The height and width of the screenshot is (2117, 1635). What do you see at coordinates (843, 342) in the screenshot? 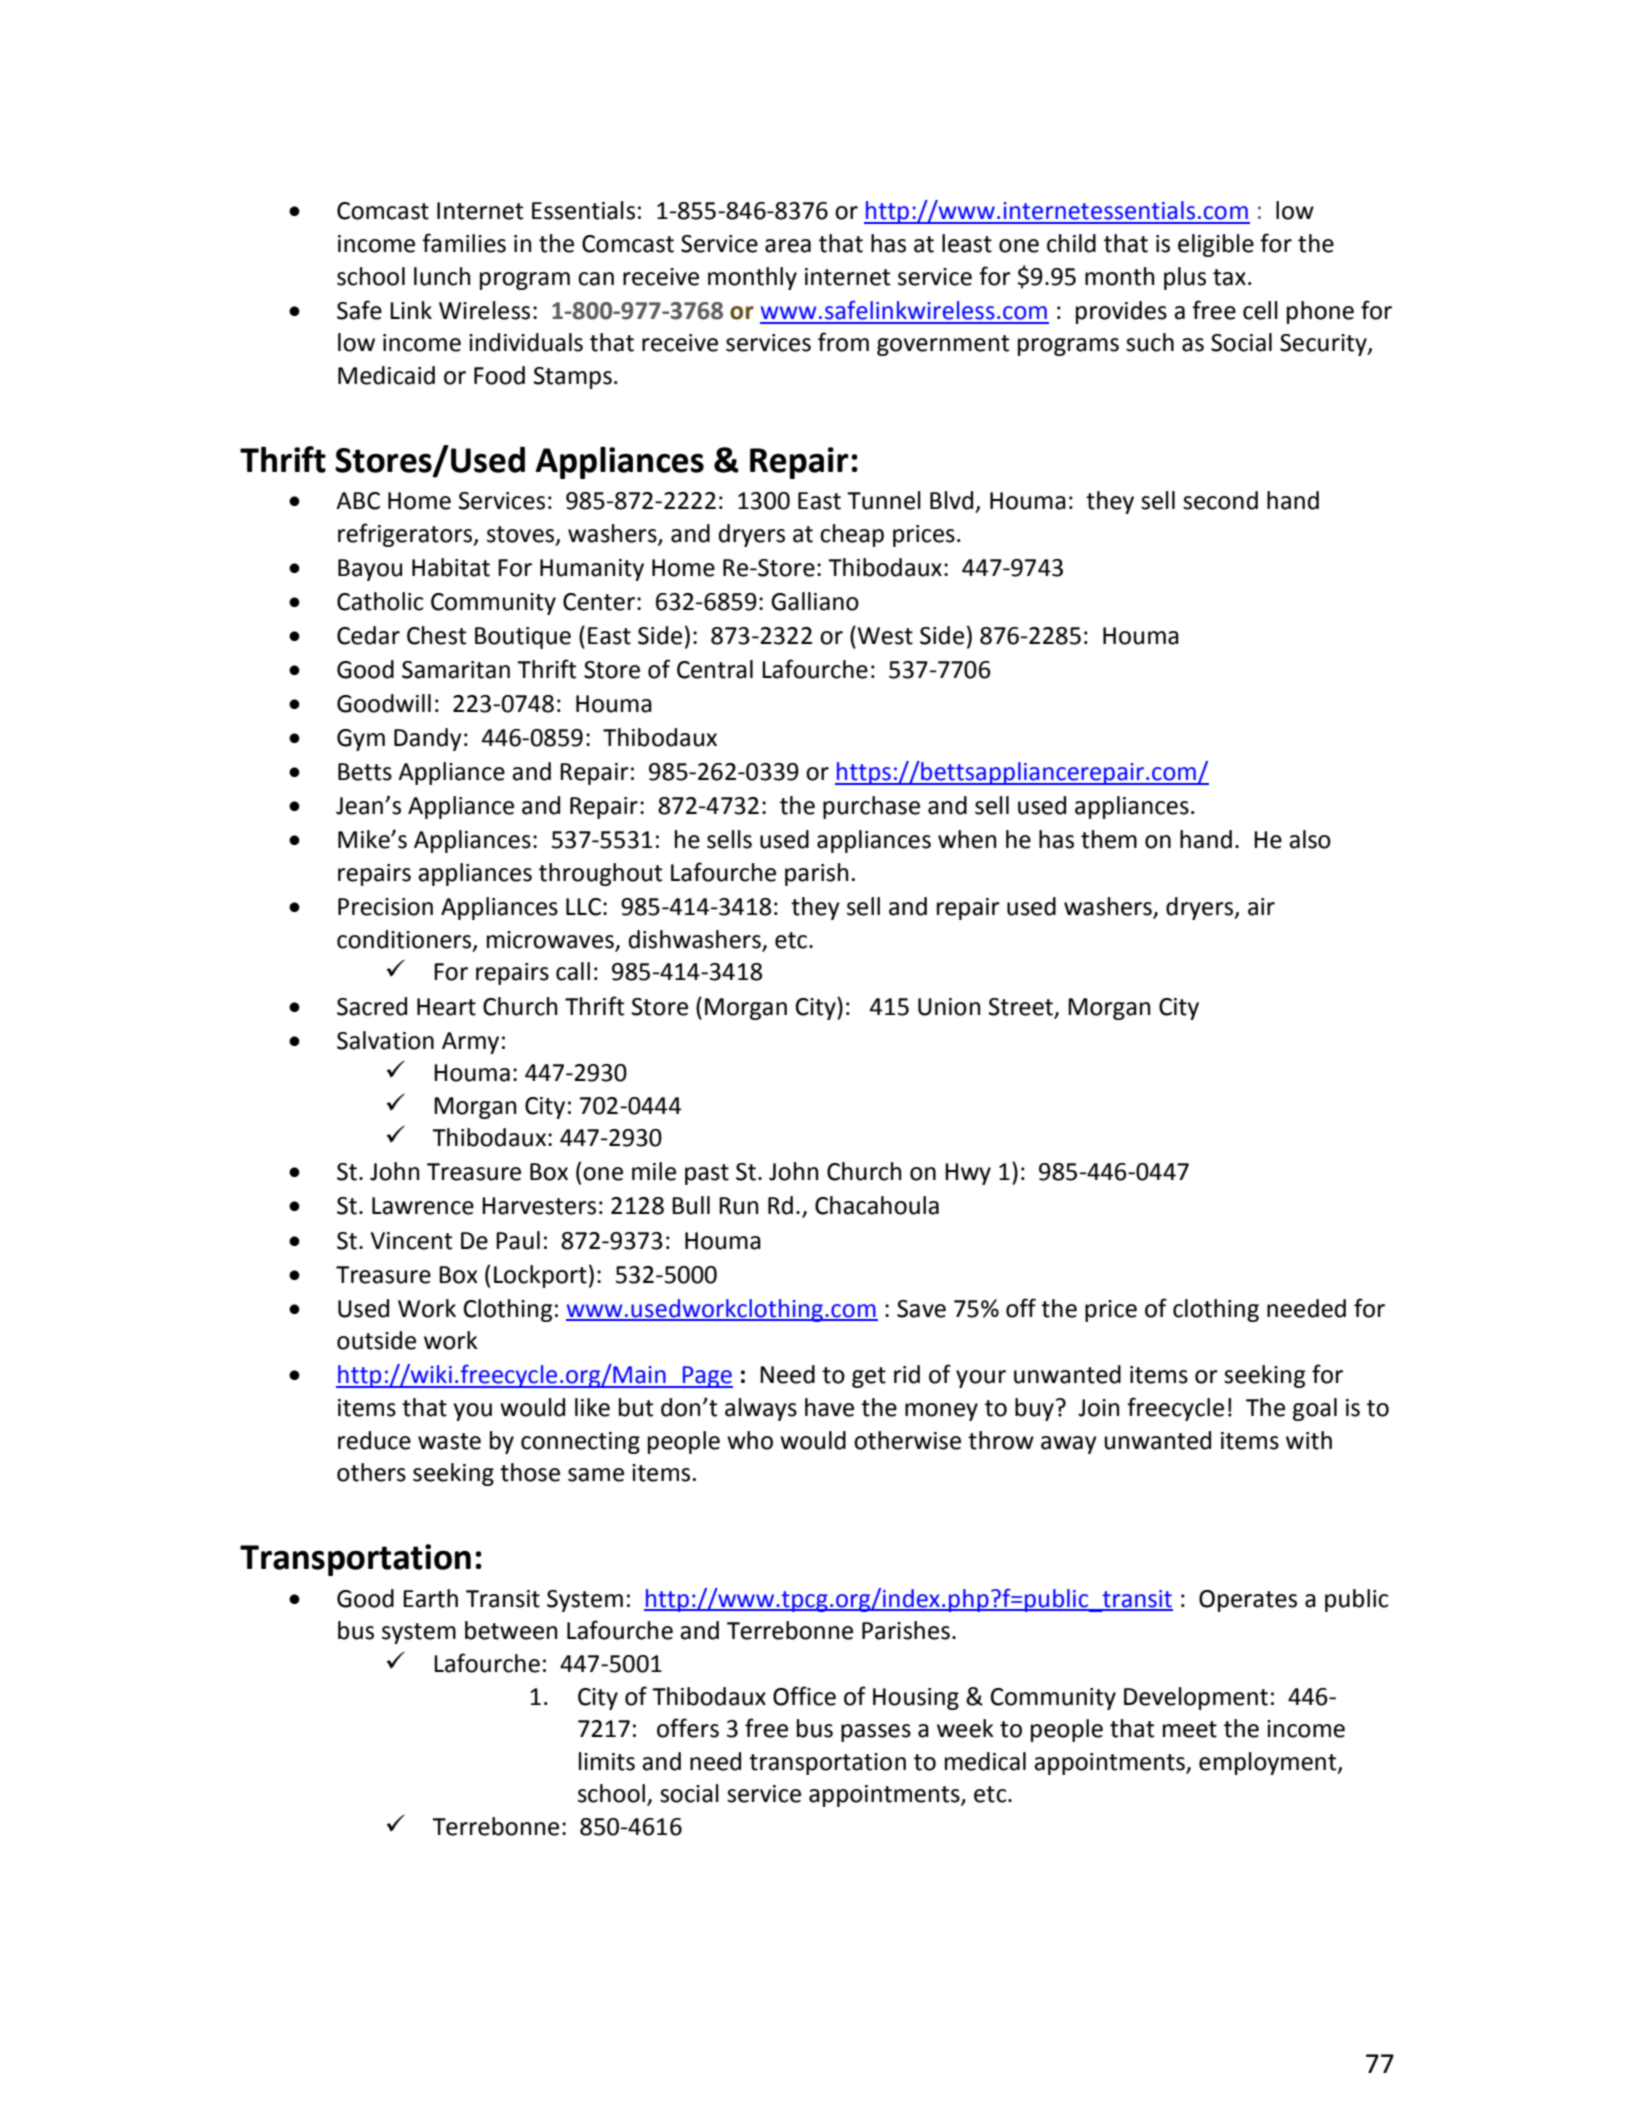
I see `from` at bounding box center [843, 342].
